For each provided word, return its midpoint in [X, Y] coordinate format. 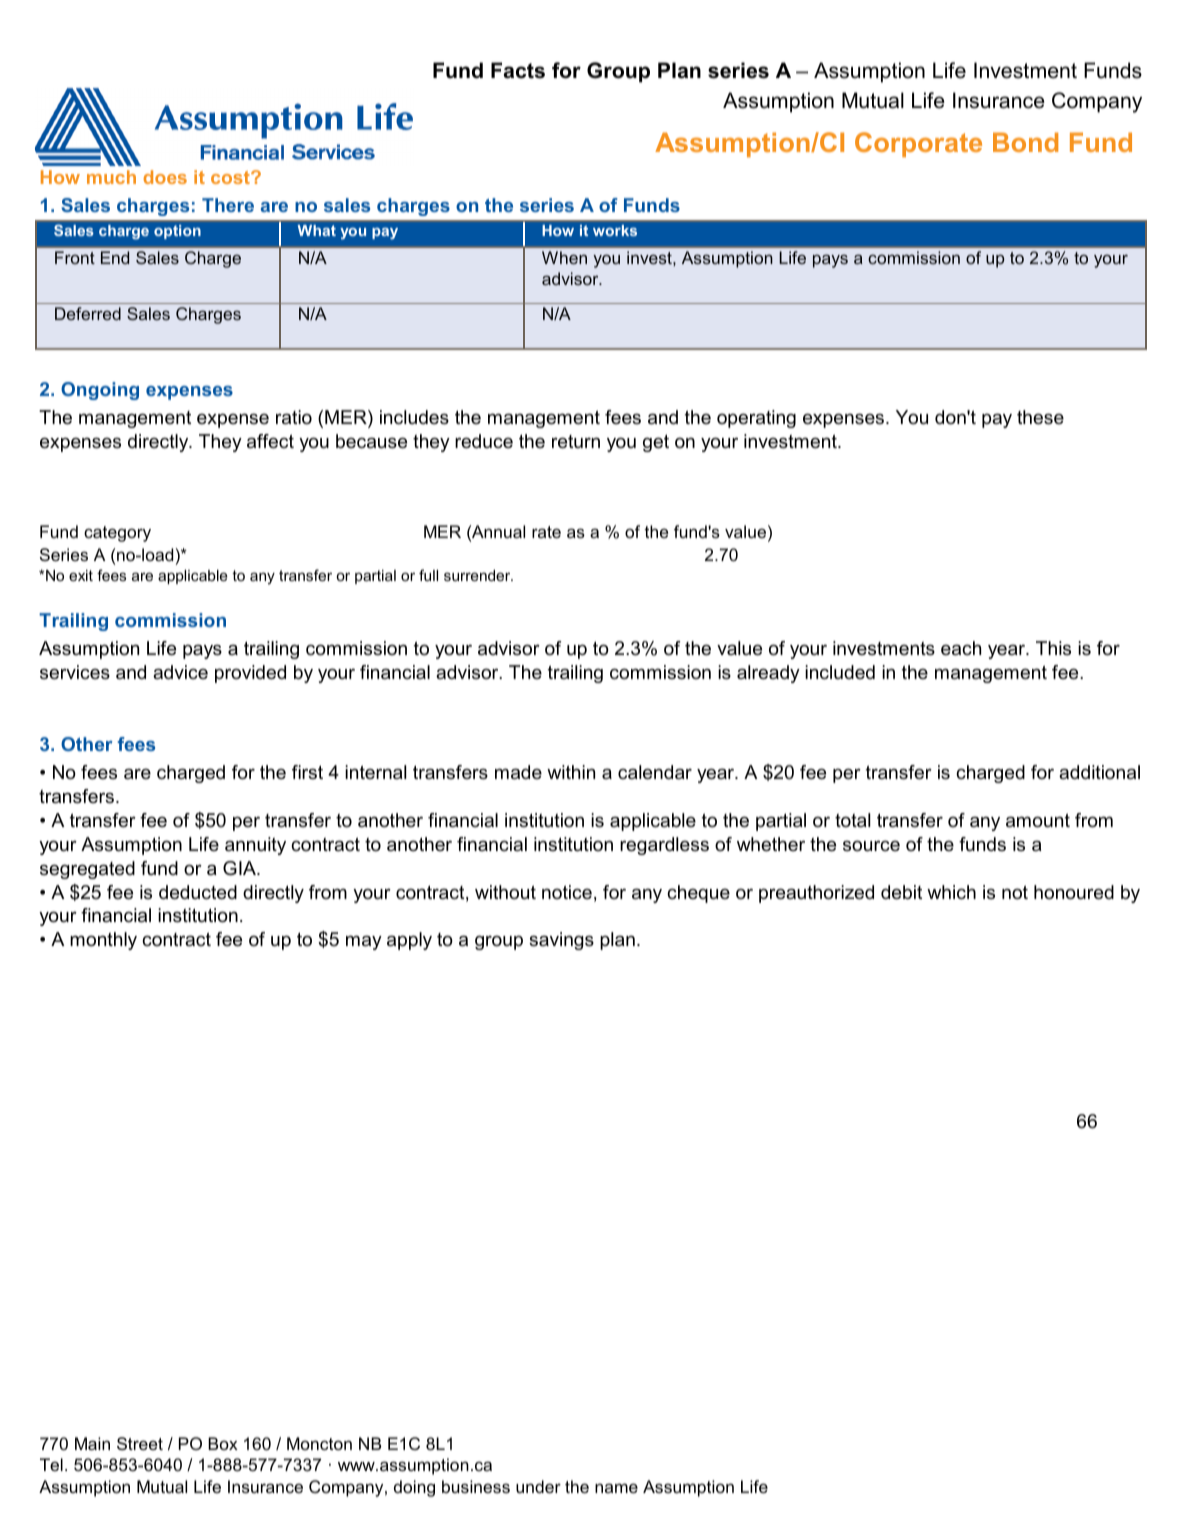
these [1040, 417]
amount [1038, 820]
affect [270, 441]
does [165, 177]
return [576, 442]
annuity [255, 846]
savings [561, 941]
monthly [103, 941]
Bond [1025, 142]
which [951, 892]
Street [140, 1443]
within [571, 772]
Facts [518, 70]
